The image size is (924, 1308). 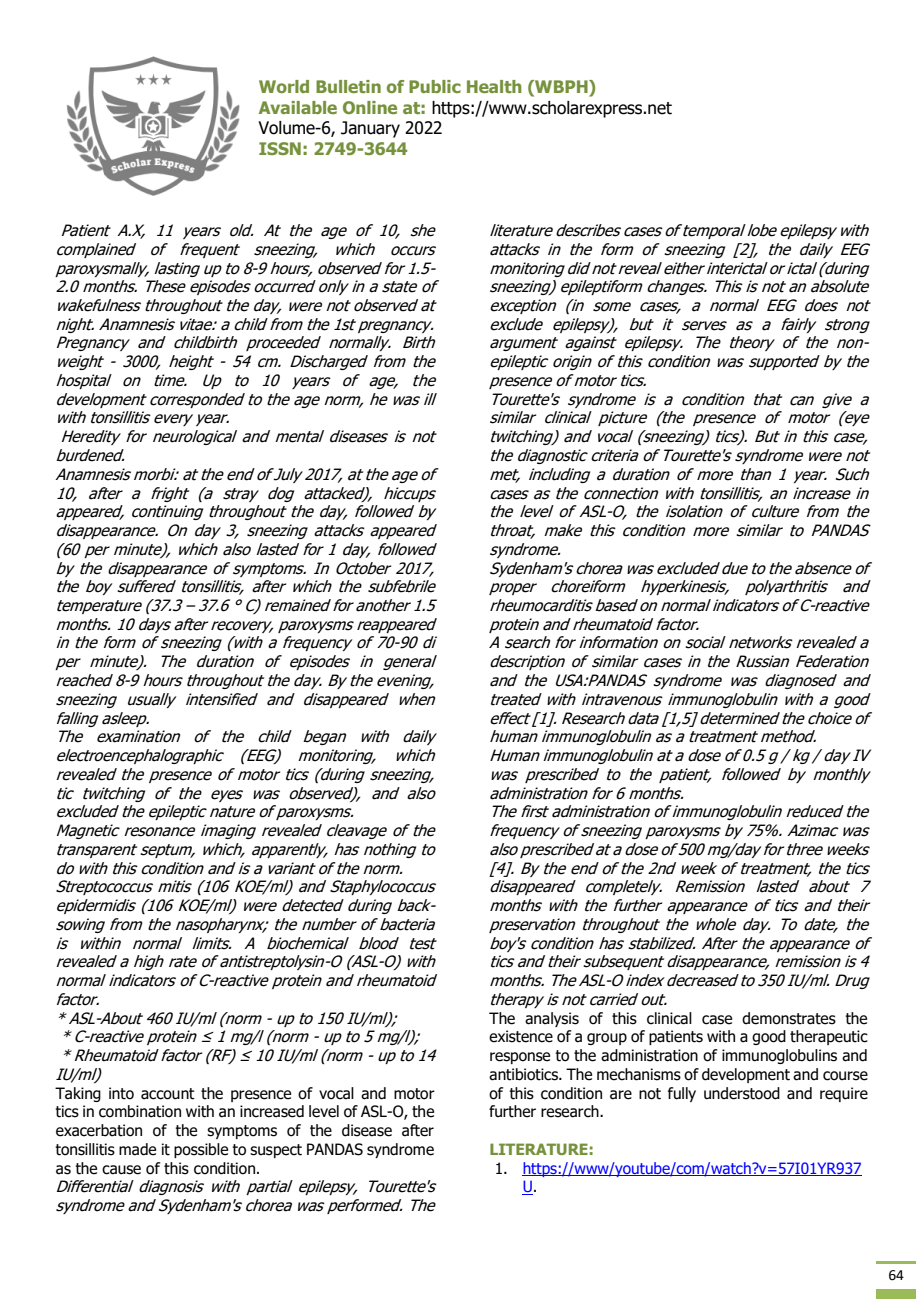 What do you see at coordinates (829, 1037) in the image?
I see `therapeutic` at bounding box center [829, 1037].
